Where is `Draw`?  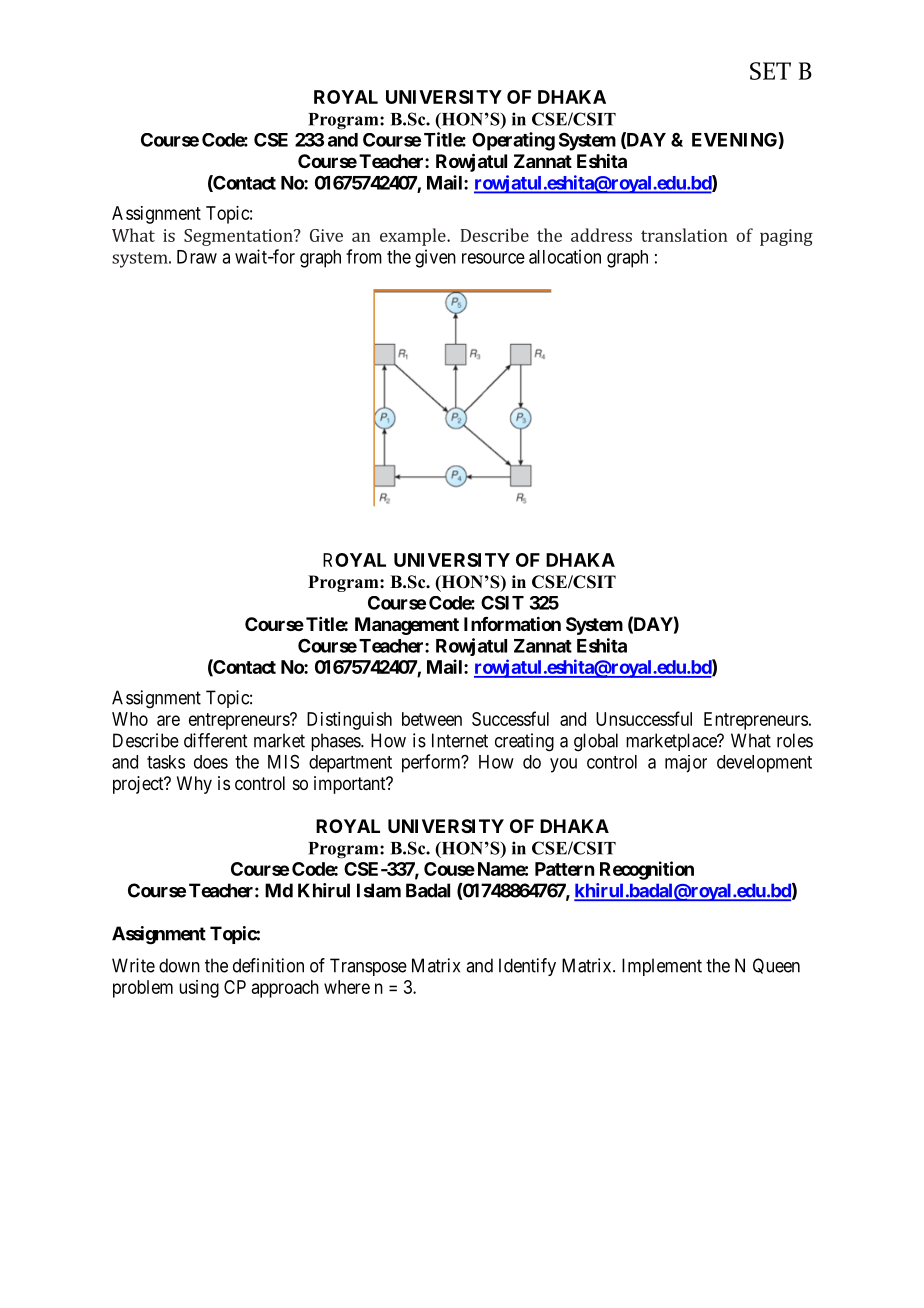 Draw is located at coordinates (197, 257).
